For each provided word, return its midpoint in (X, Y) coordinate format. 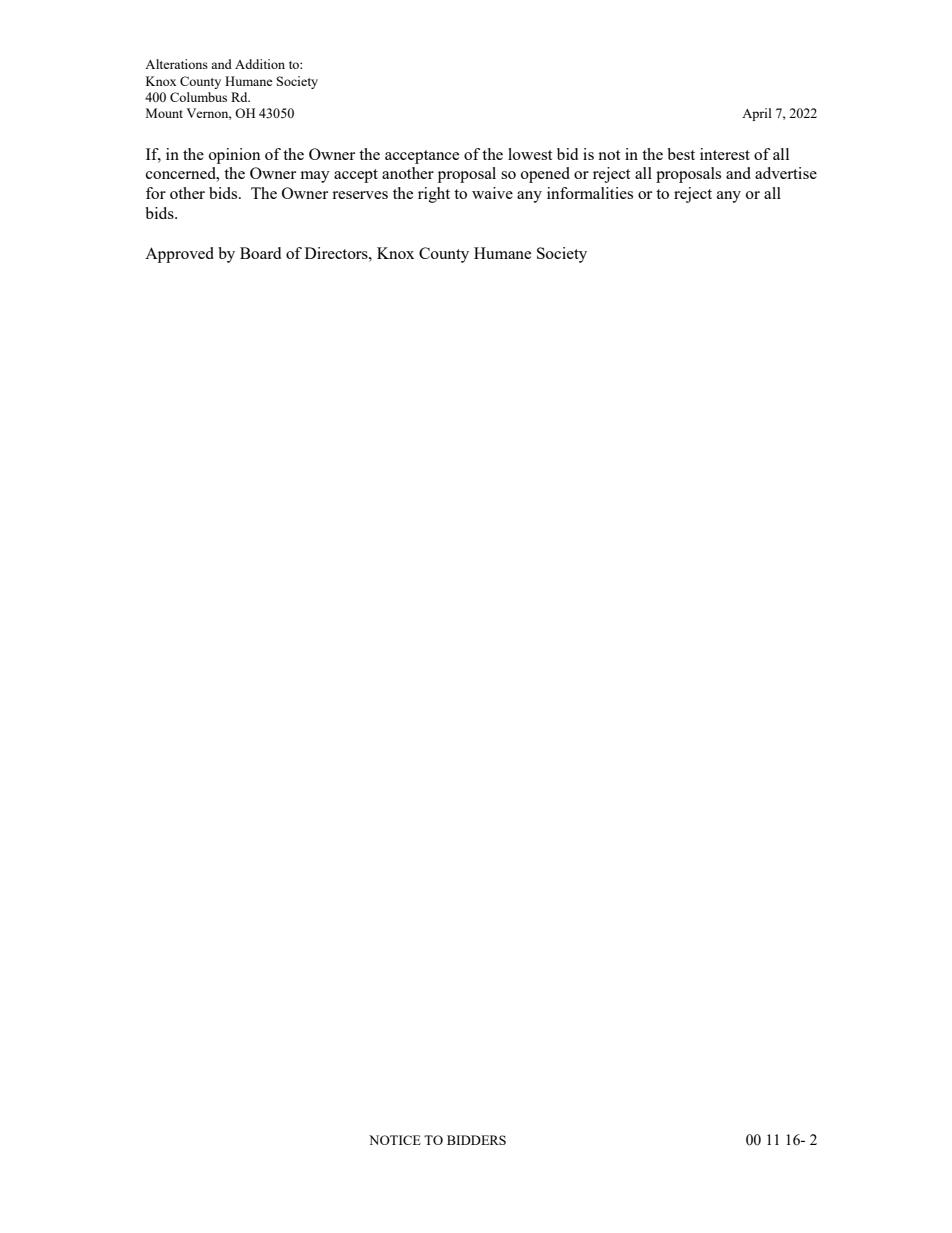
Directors (337, 253)
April (757, 114)
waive (492, 193)
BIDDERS (476, 1140)
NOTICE (395, 1140)
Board (260, 253)
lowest (530, 154)
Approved (179, 255)
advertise (786, 173)
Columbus (198, 97)
